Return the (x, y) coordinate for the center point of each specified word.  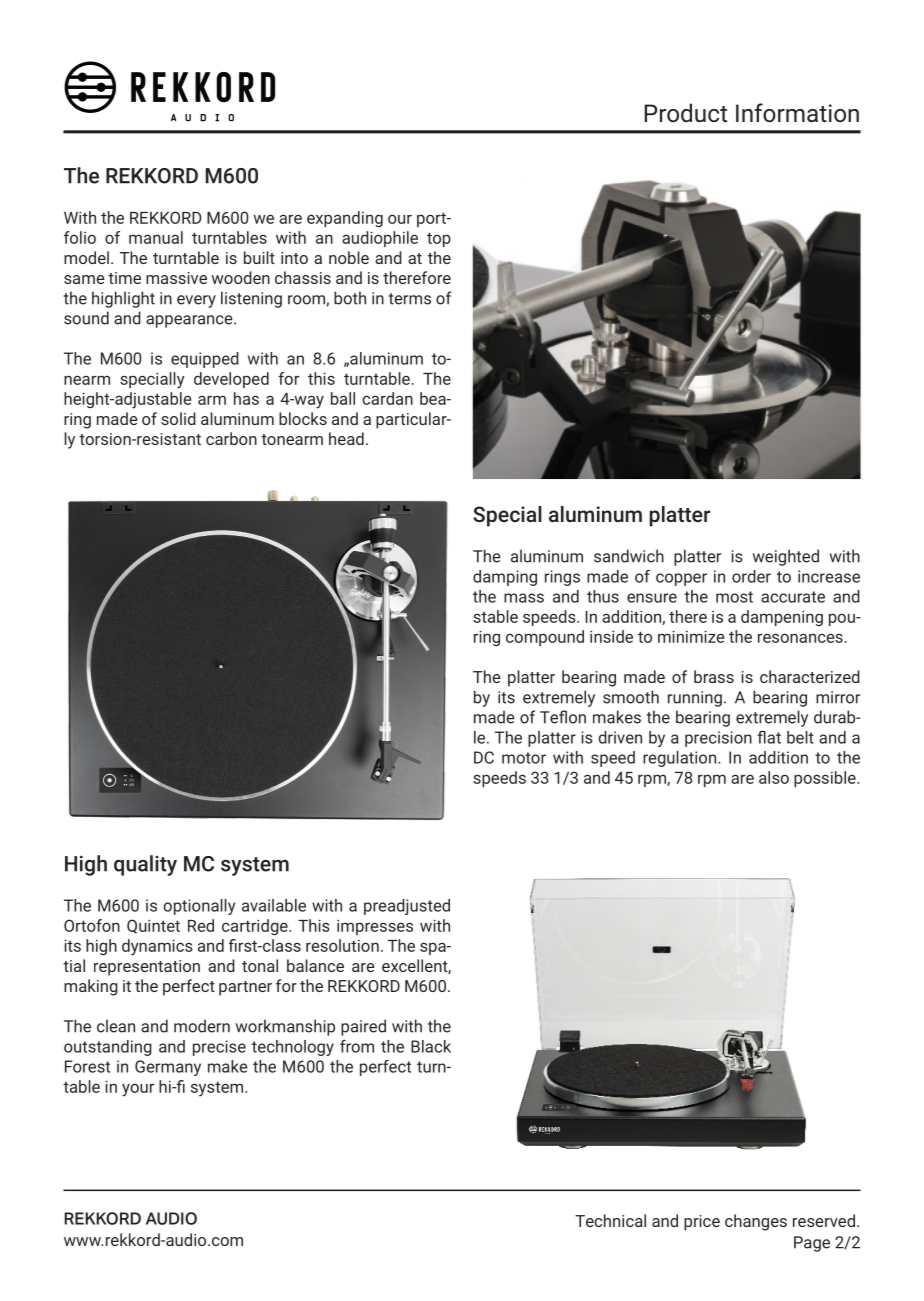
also (774, 777)
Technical (610, 1220)
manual (156, 237)
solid (178, 418)
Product (685, 112)
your (138, 1090)
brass (714, 676)
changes (756, 1222)
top (439, 239)
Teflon (563, 717)
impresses (375, 927)
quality (145, 865)
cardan (387, 398)
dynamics (157, 947)
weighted (786, 557)
